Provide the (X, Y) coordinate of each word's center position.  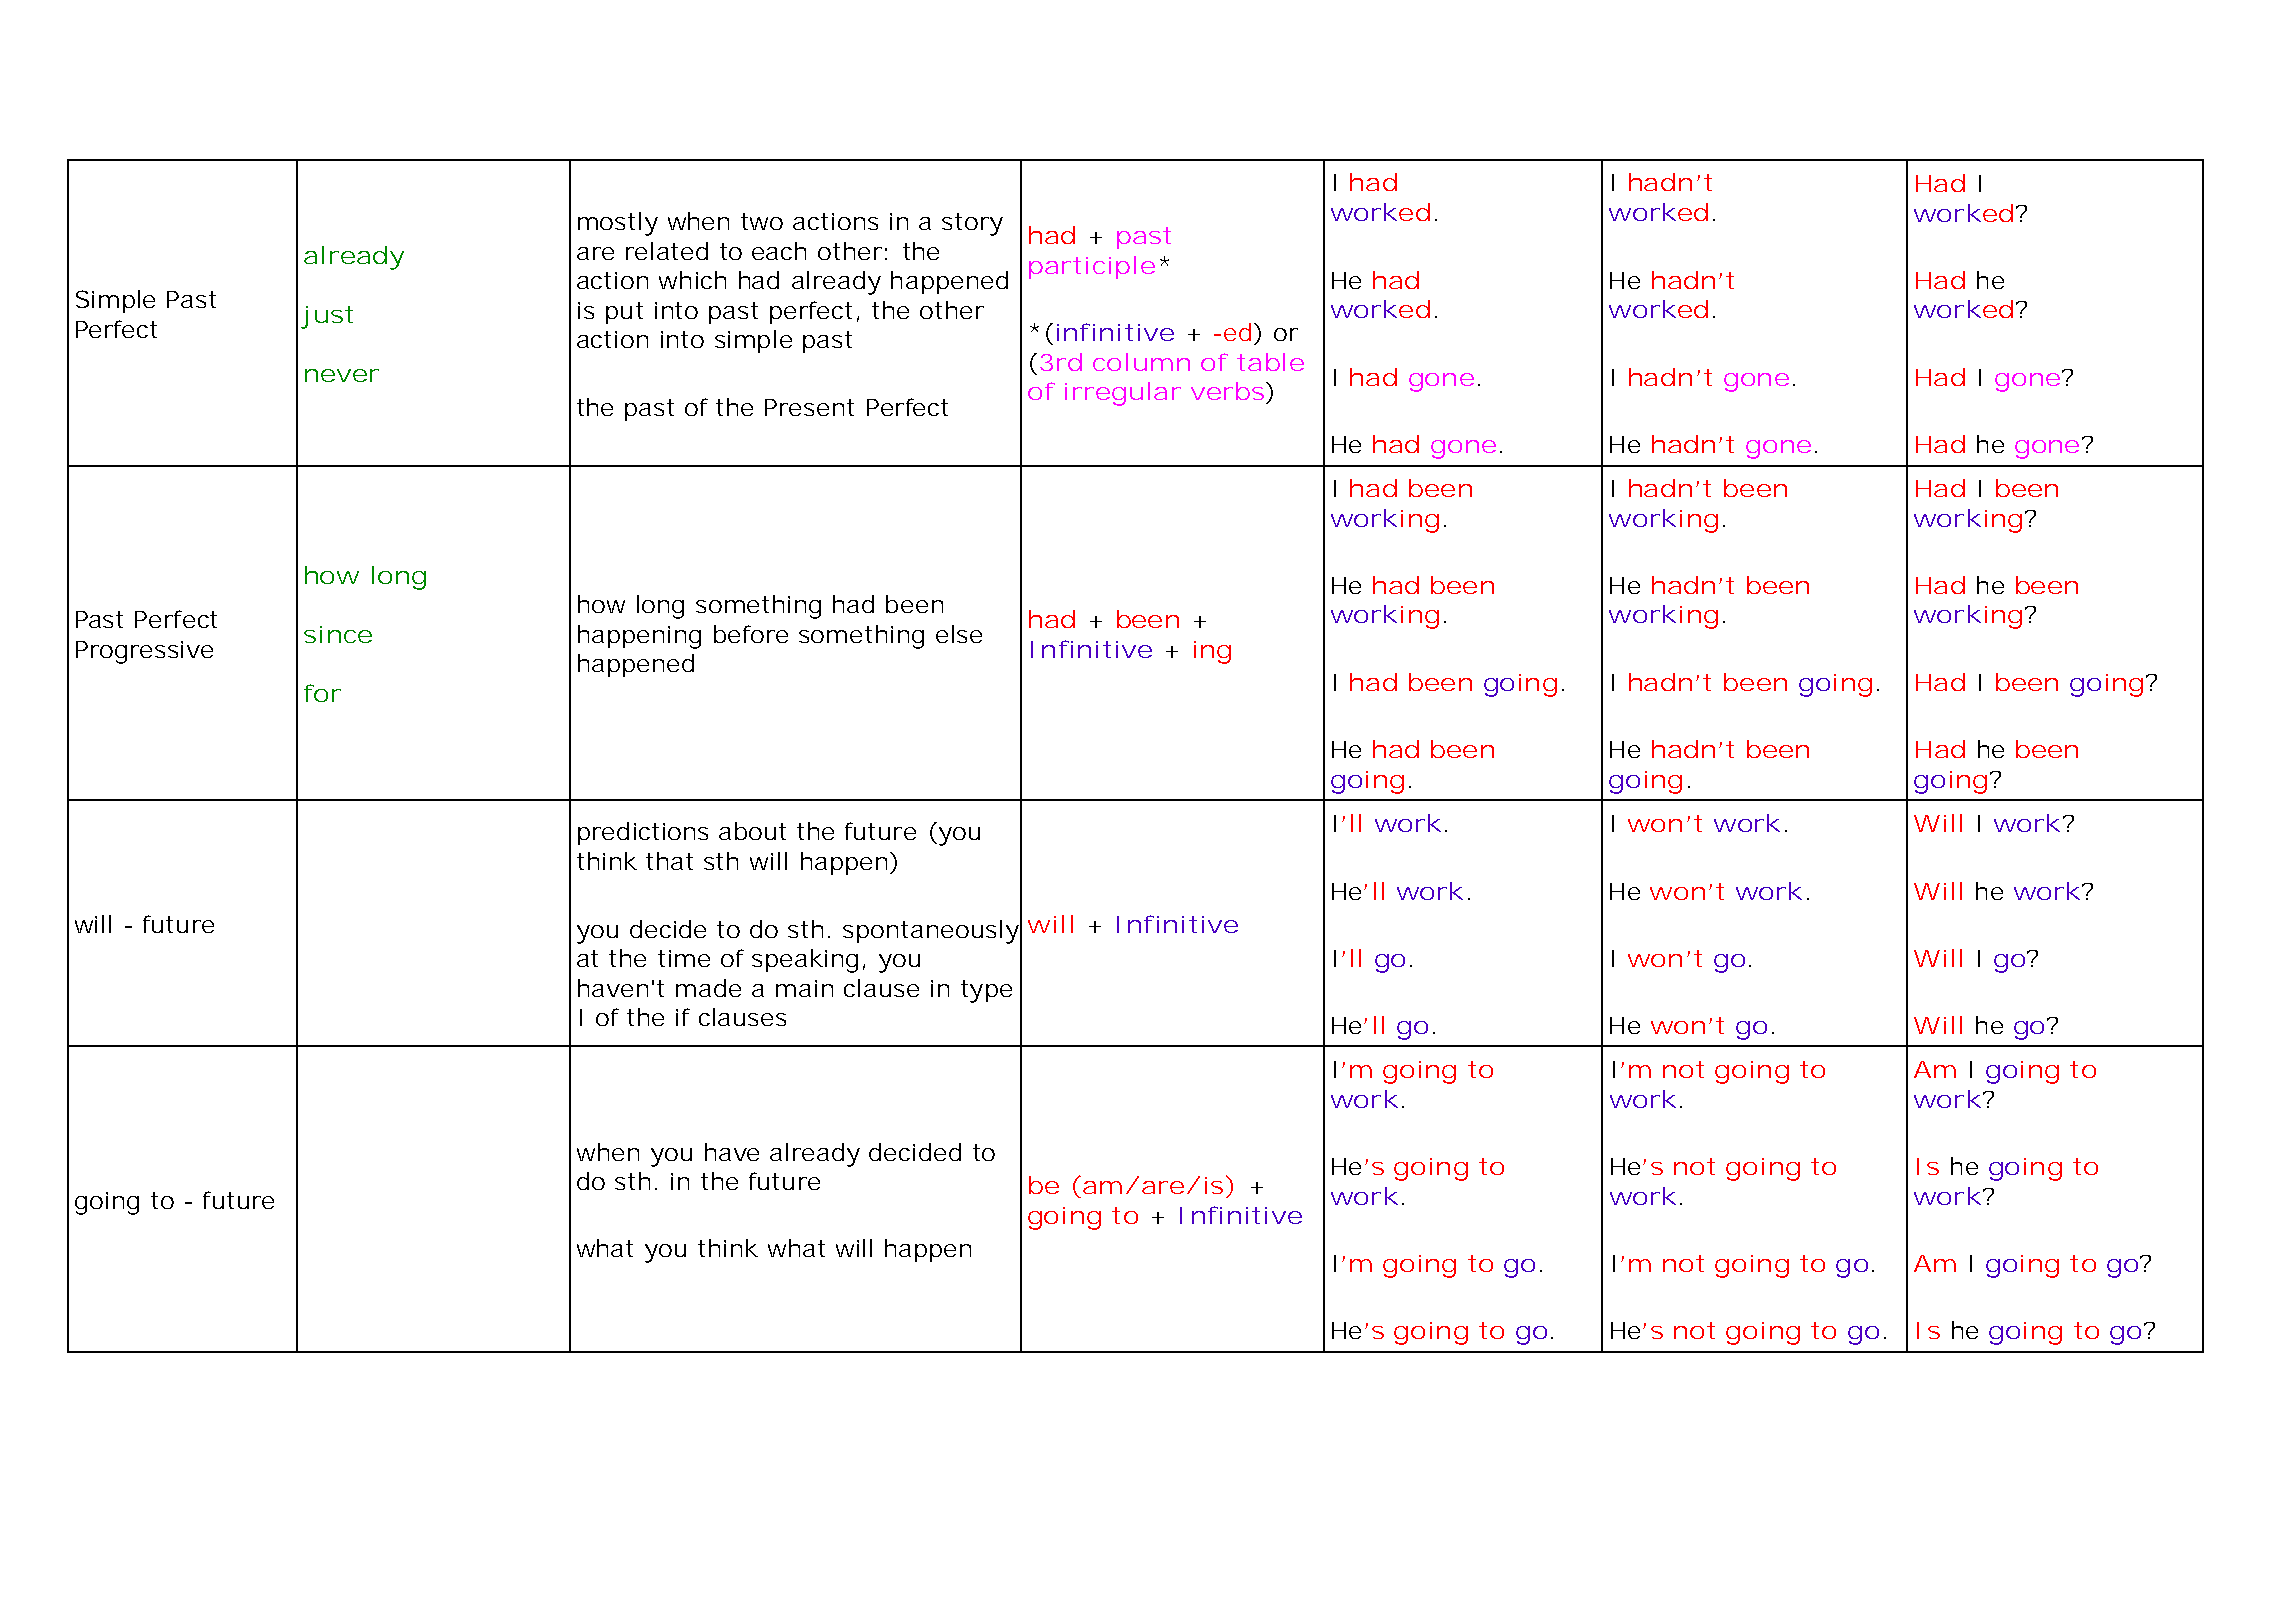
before (751, 634)
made (708, 988)
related (667, 251)
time (684, 958)
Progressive (144, 652)
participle (1092, 267)
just (327, 317)
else (959, 634)
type (986, 991)
